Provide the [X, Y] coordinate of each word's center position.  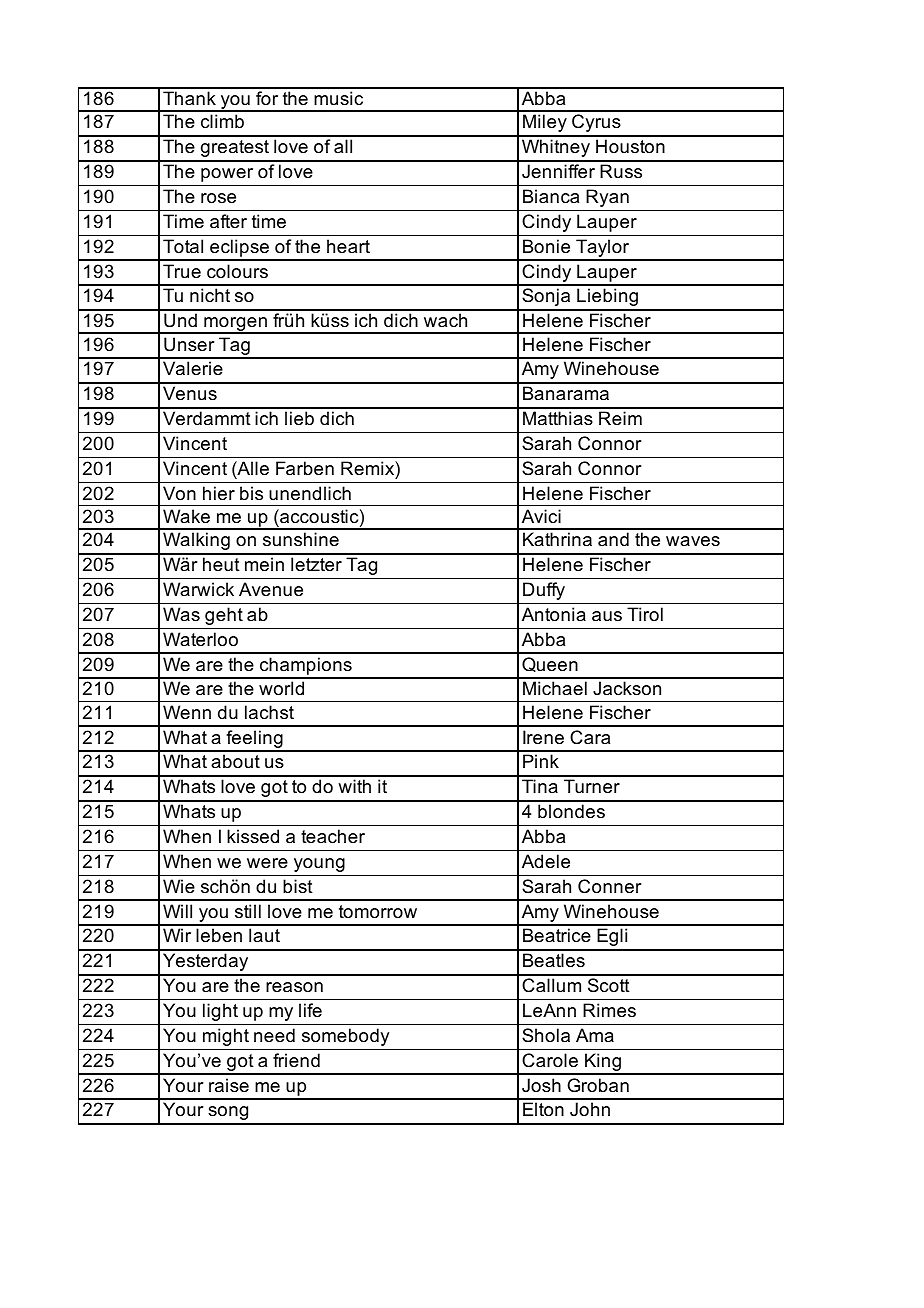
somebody [345, 1037]
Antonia [554, 614]
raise [229, 1085]
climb [222, 121]
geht [224, 616]
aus [607, 616]
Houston [630, 146]
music [338, 98]
